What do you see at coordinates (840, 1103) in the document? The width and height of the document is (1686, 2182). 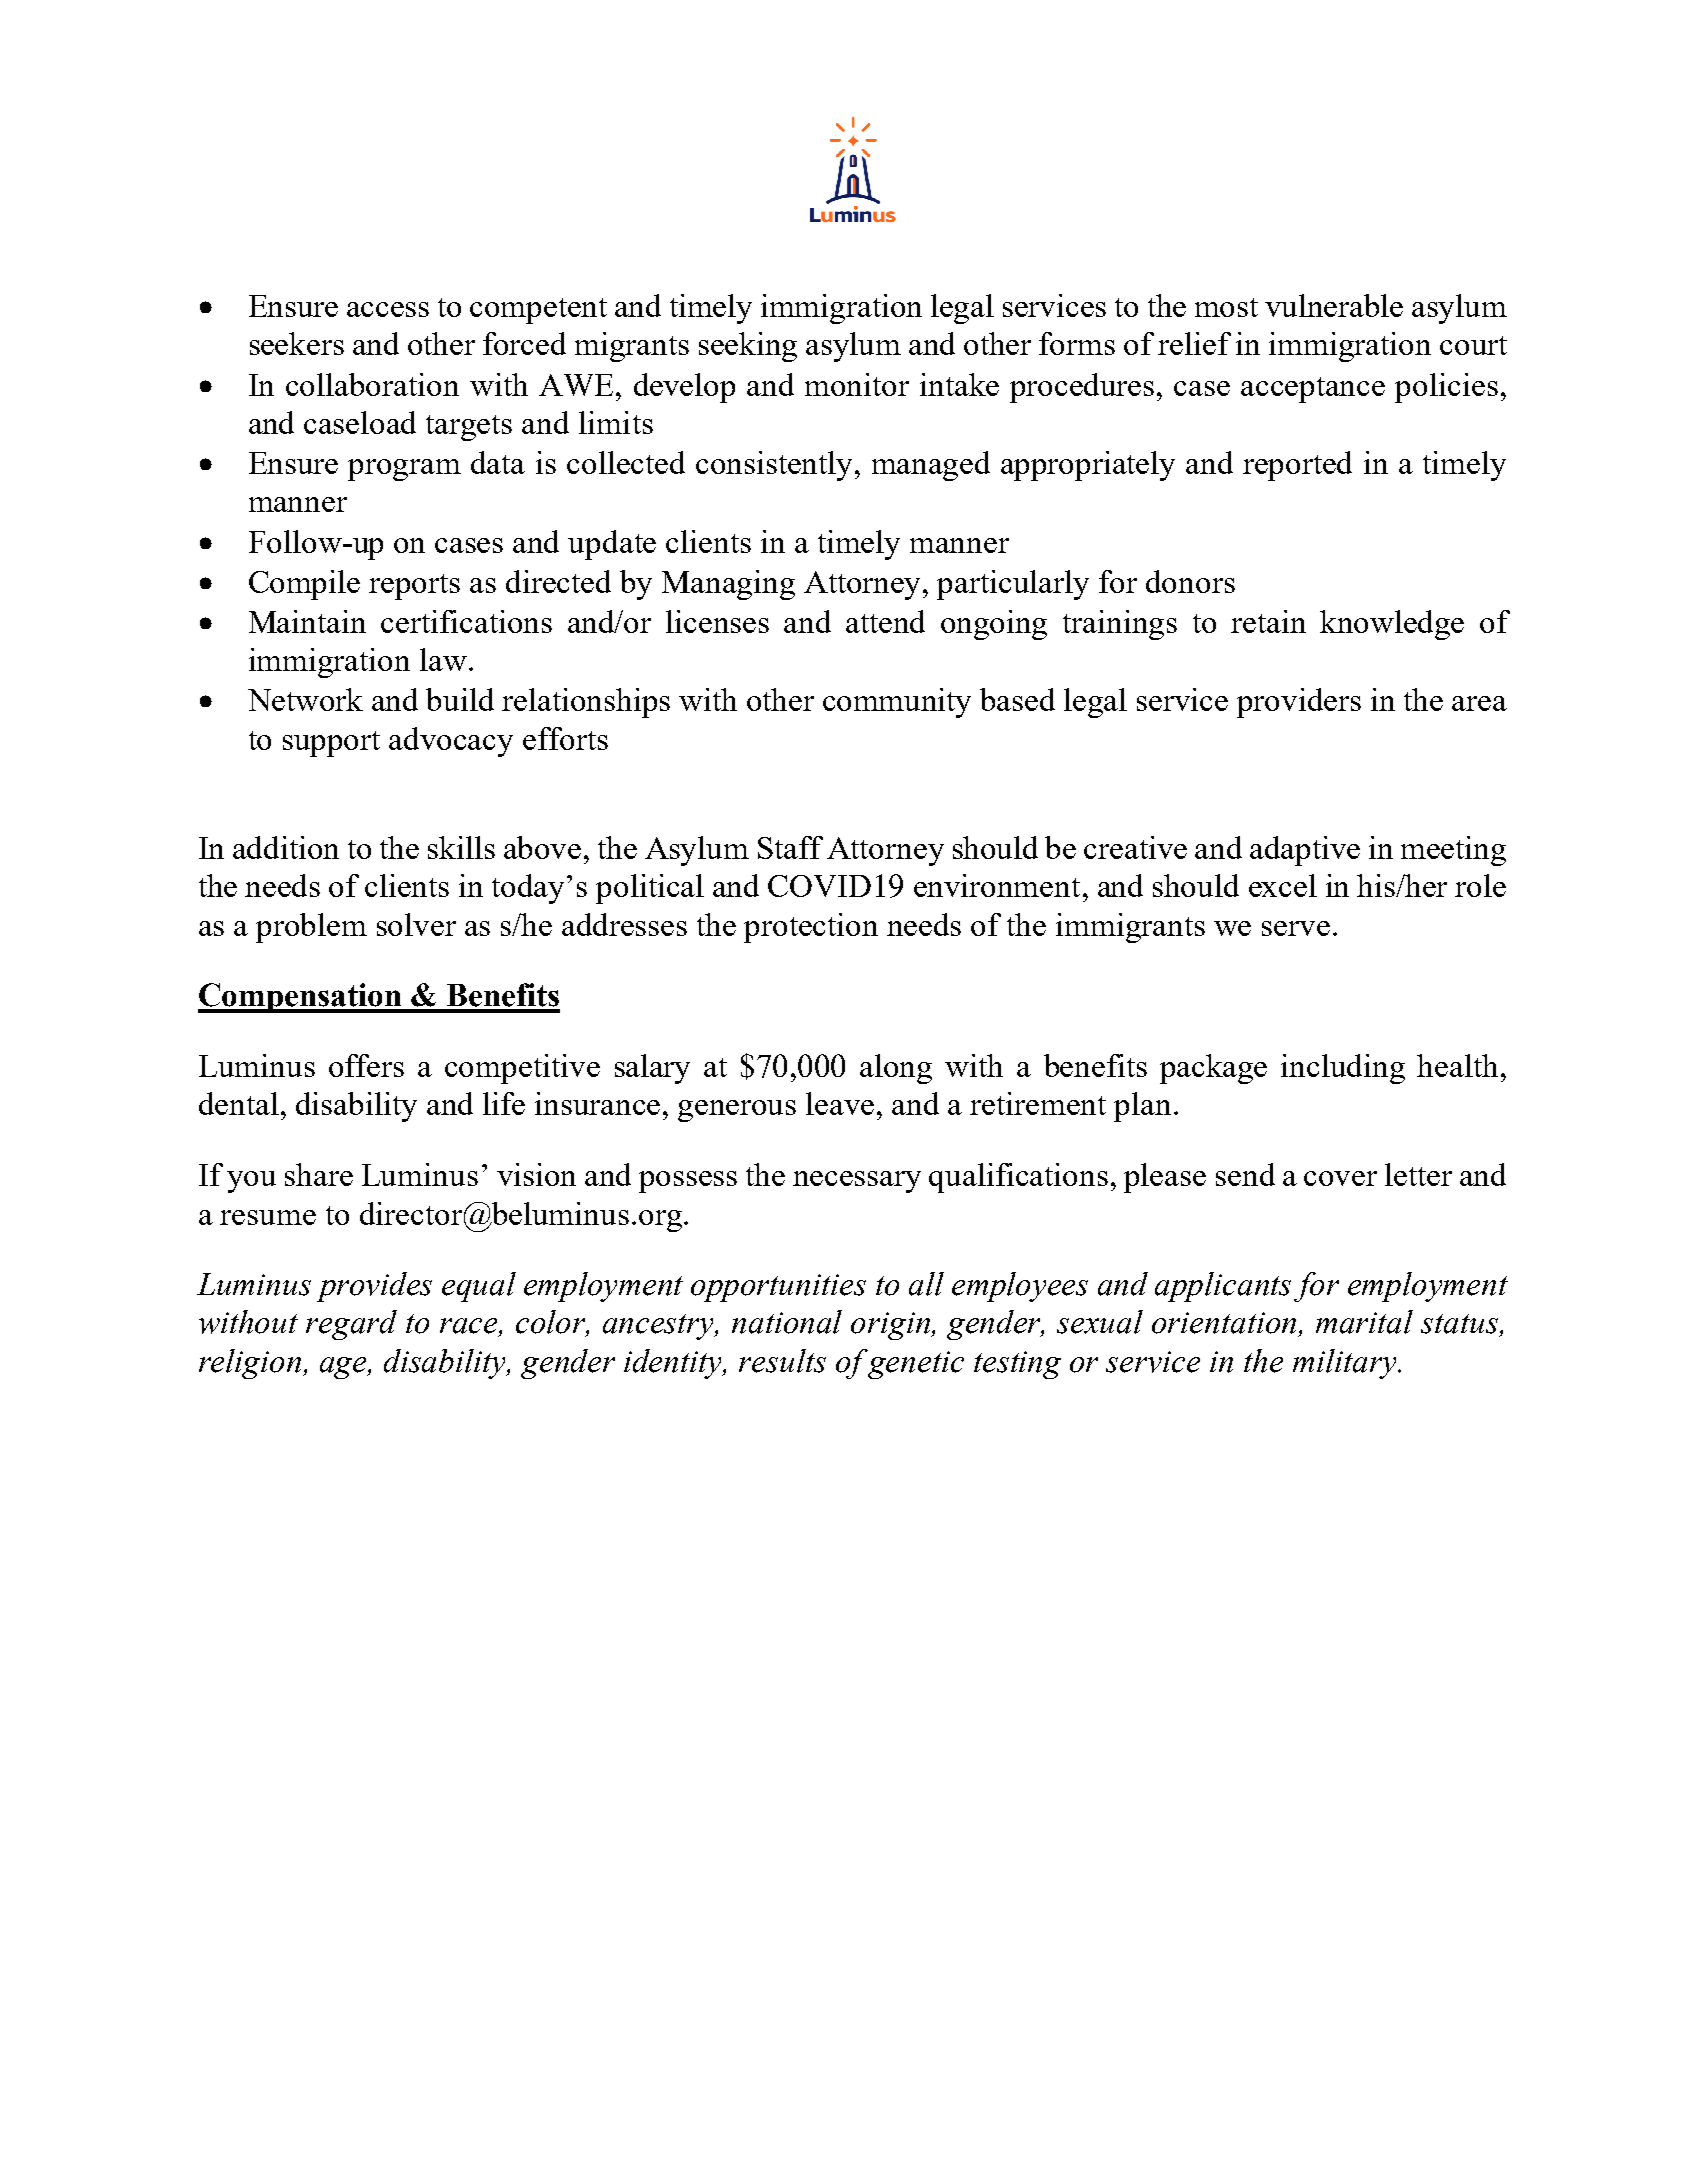 I see `leave` at bounding box center [840, 1103].
